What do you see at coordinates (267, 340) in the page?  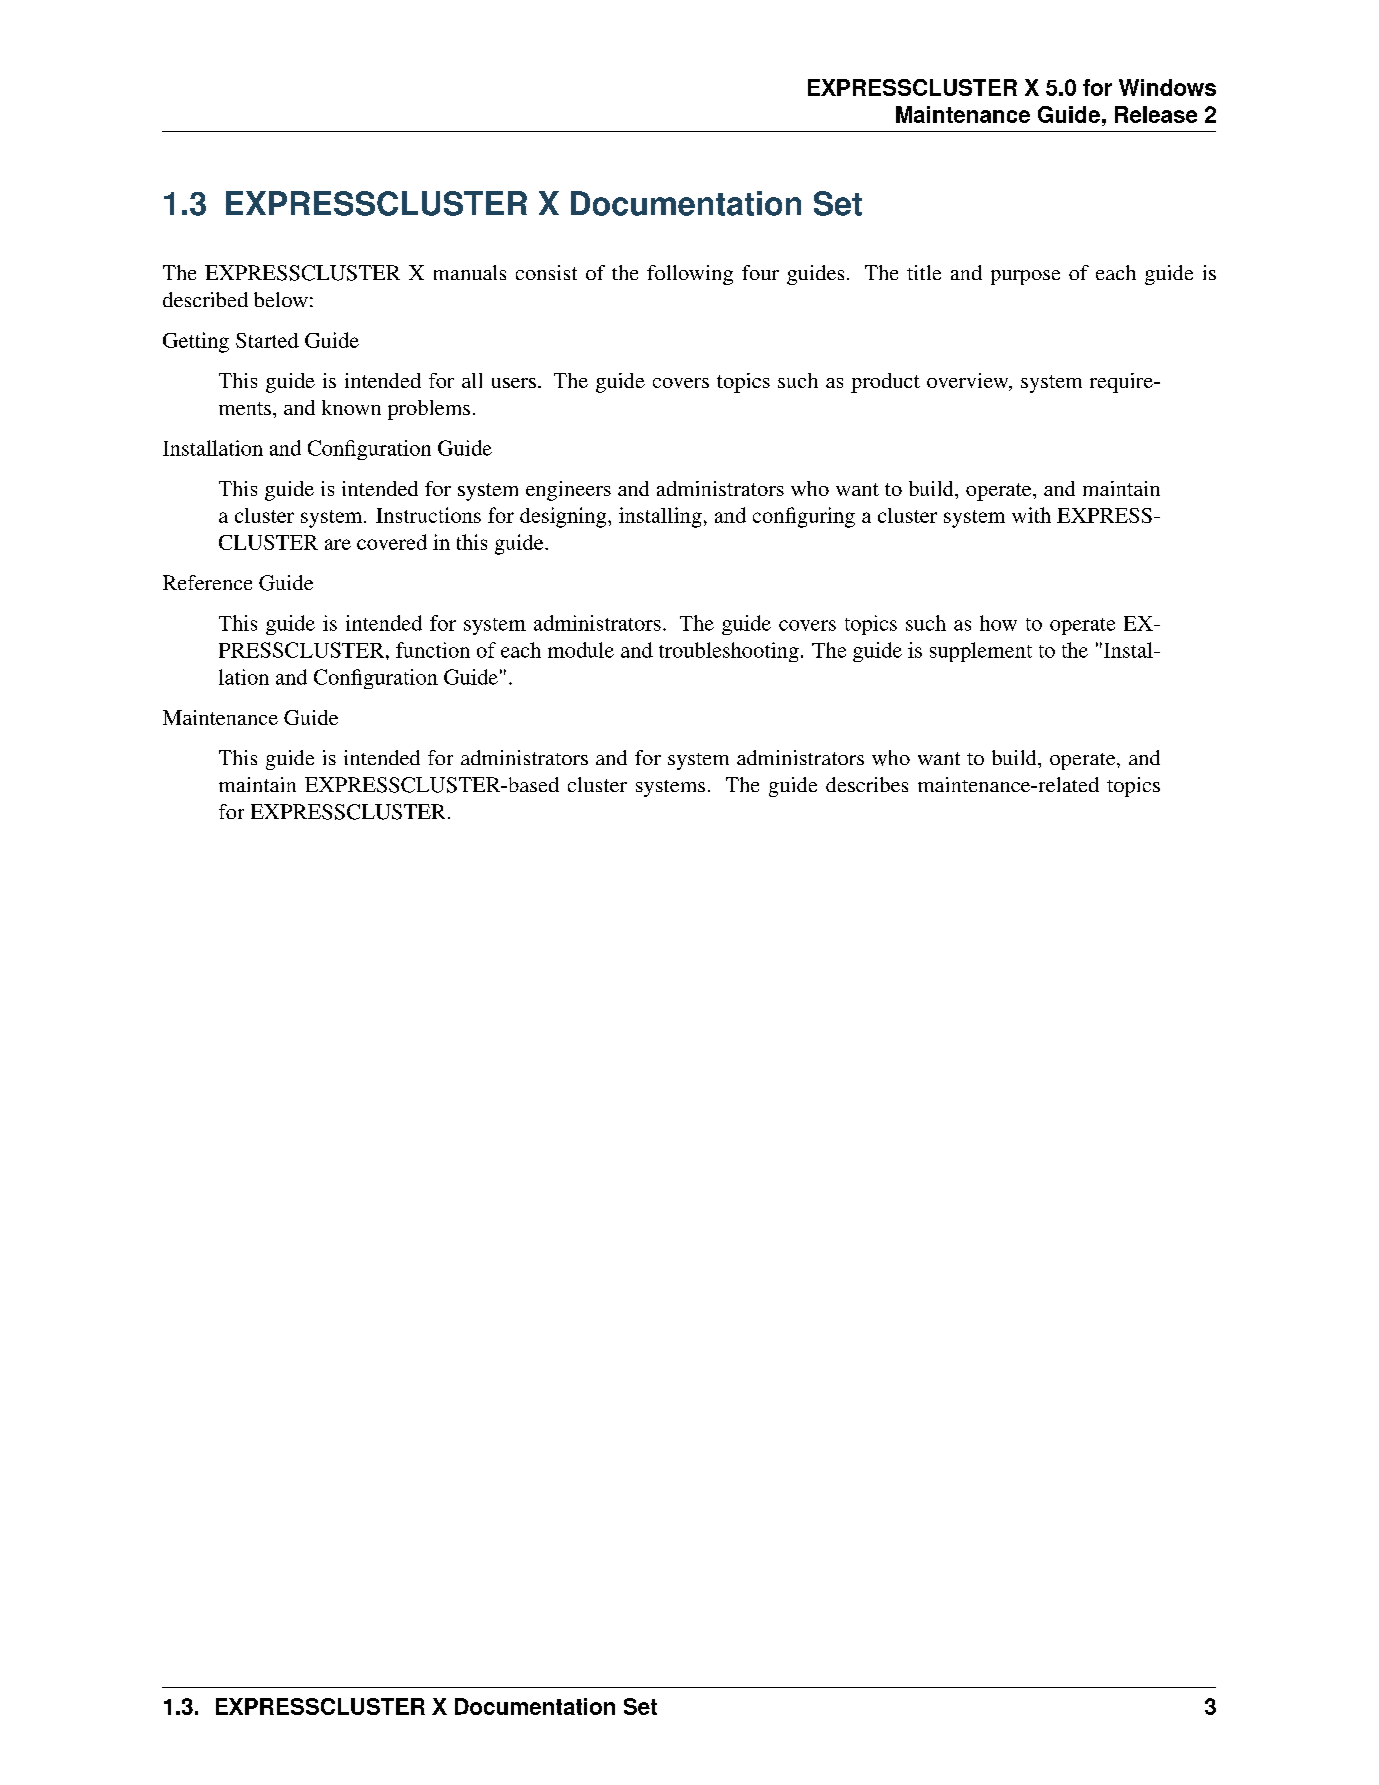 I see `Started` at bounding box center [267, 340].
